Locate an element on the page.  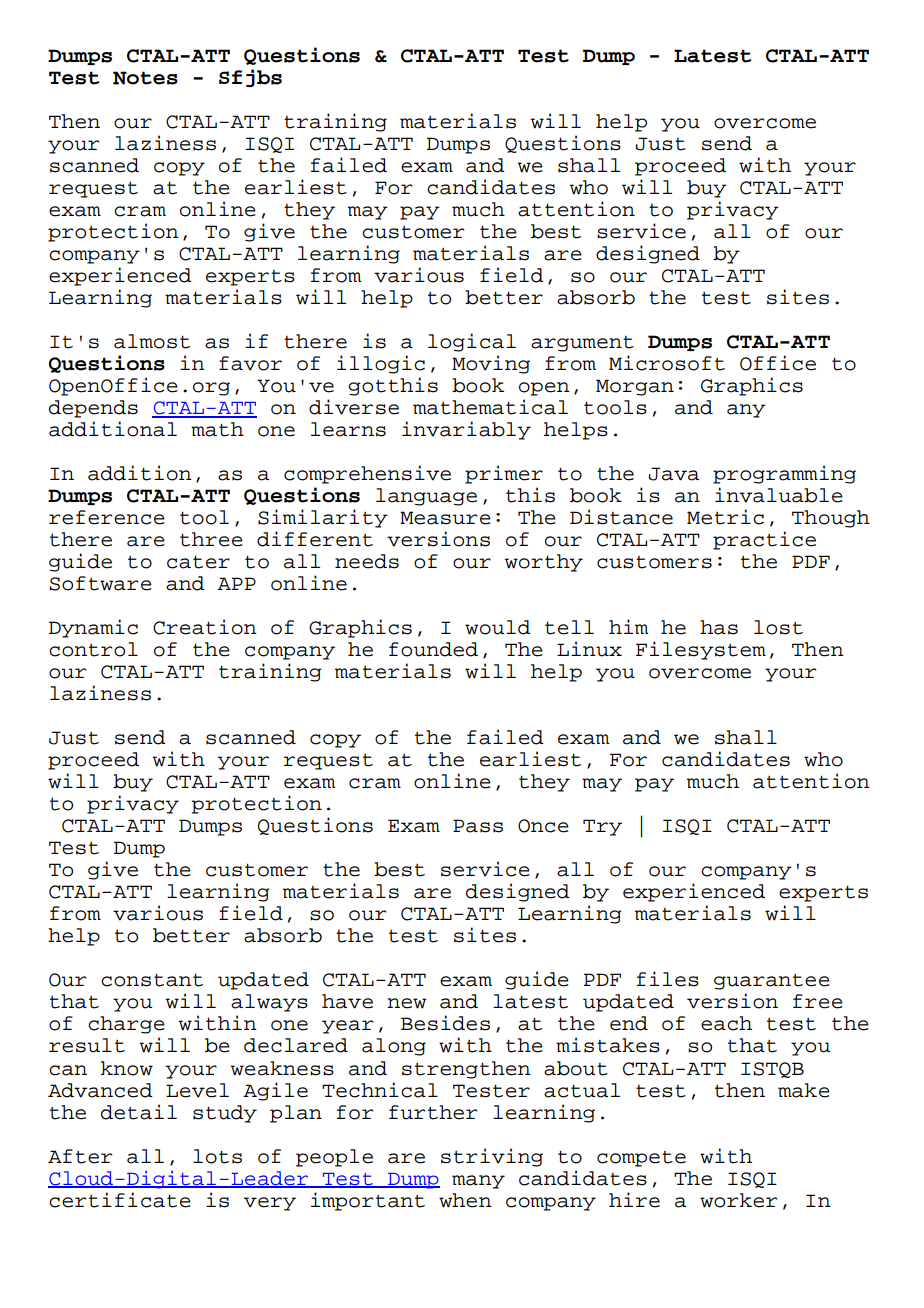
lots is located at coordinates (217, 1156).
